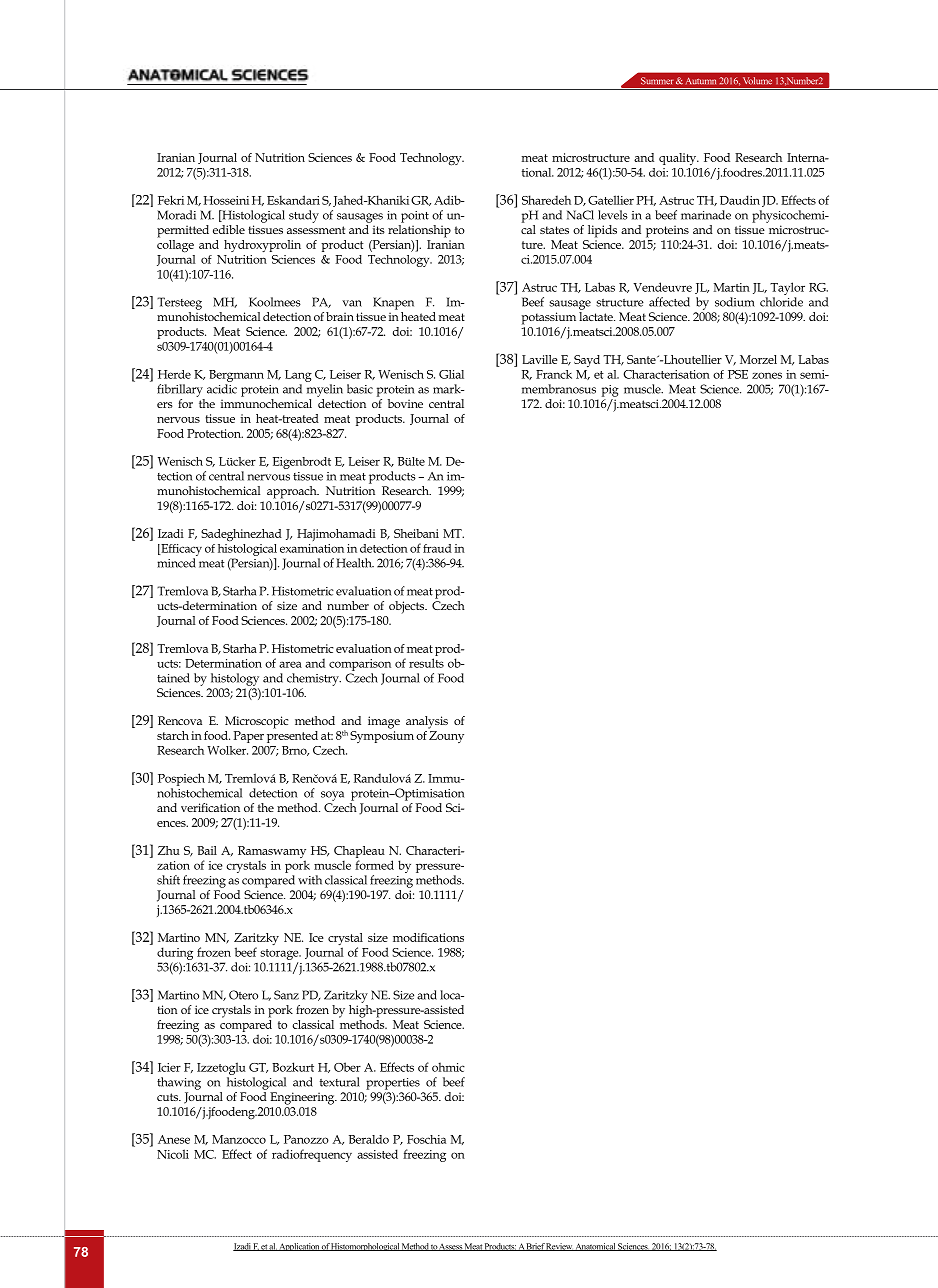  What do you see at coordinates (374, 865) in the screenshot?
I see `formed` at bounding box center [374, 865].
